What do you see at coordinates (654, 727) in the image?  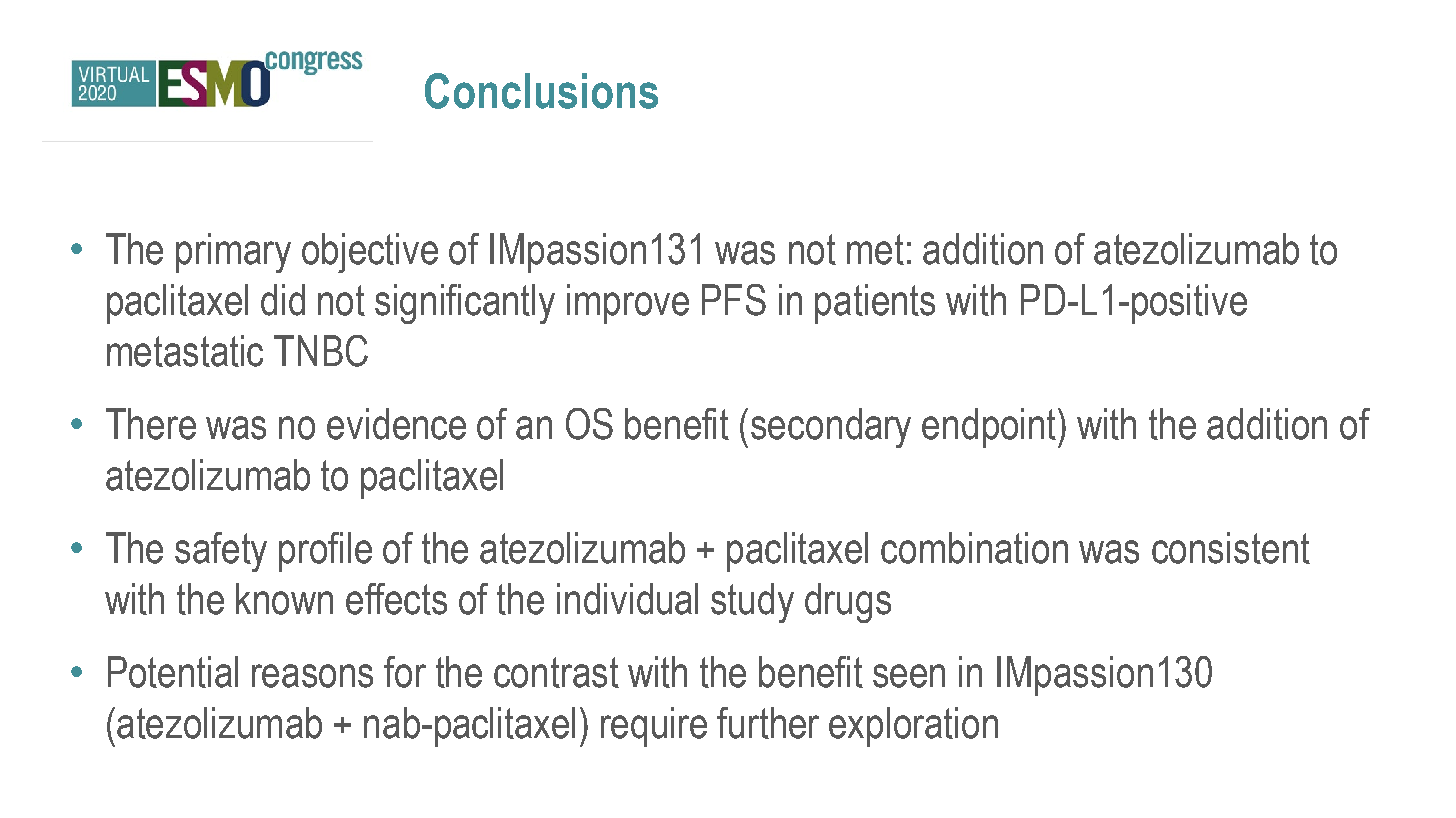 I see `require` at bounding box center [654, 727].
